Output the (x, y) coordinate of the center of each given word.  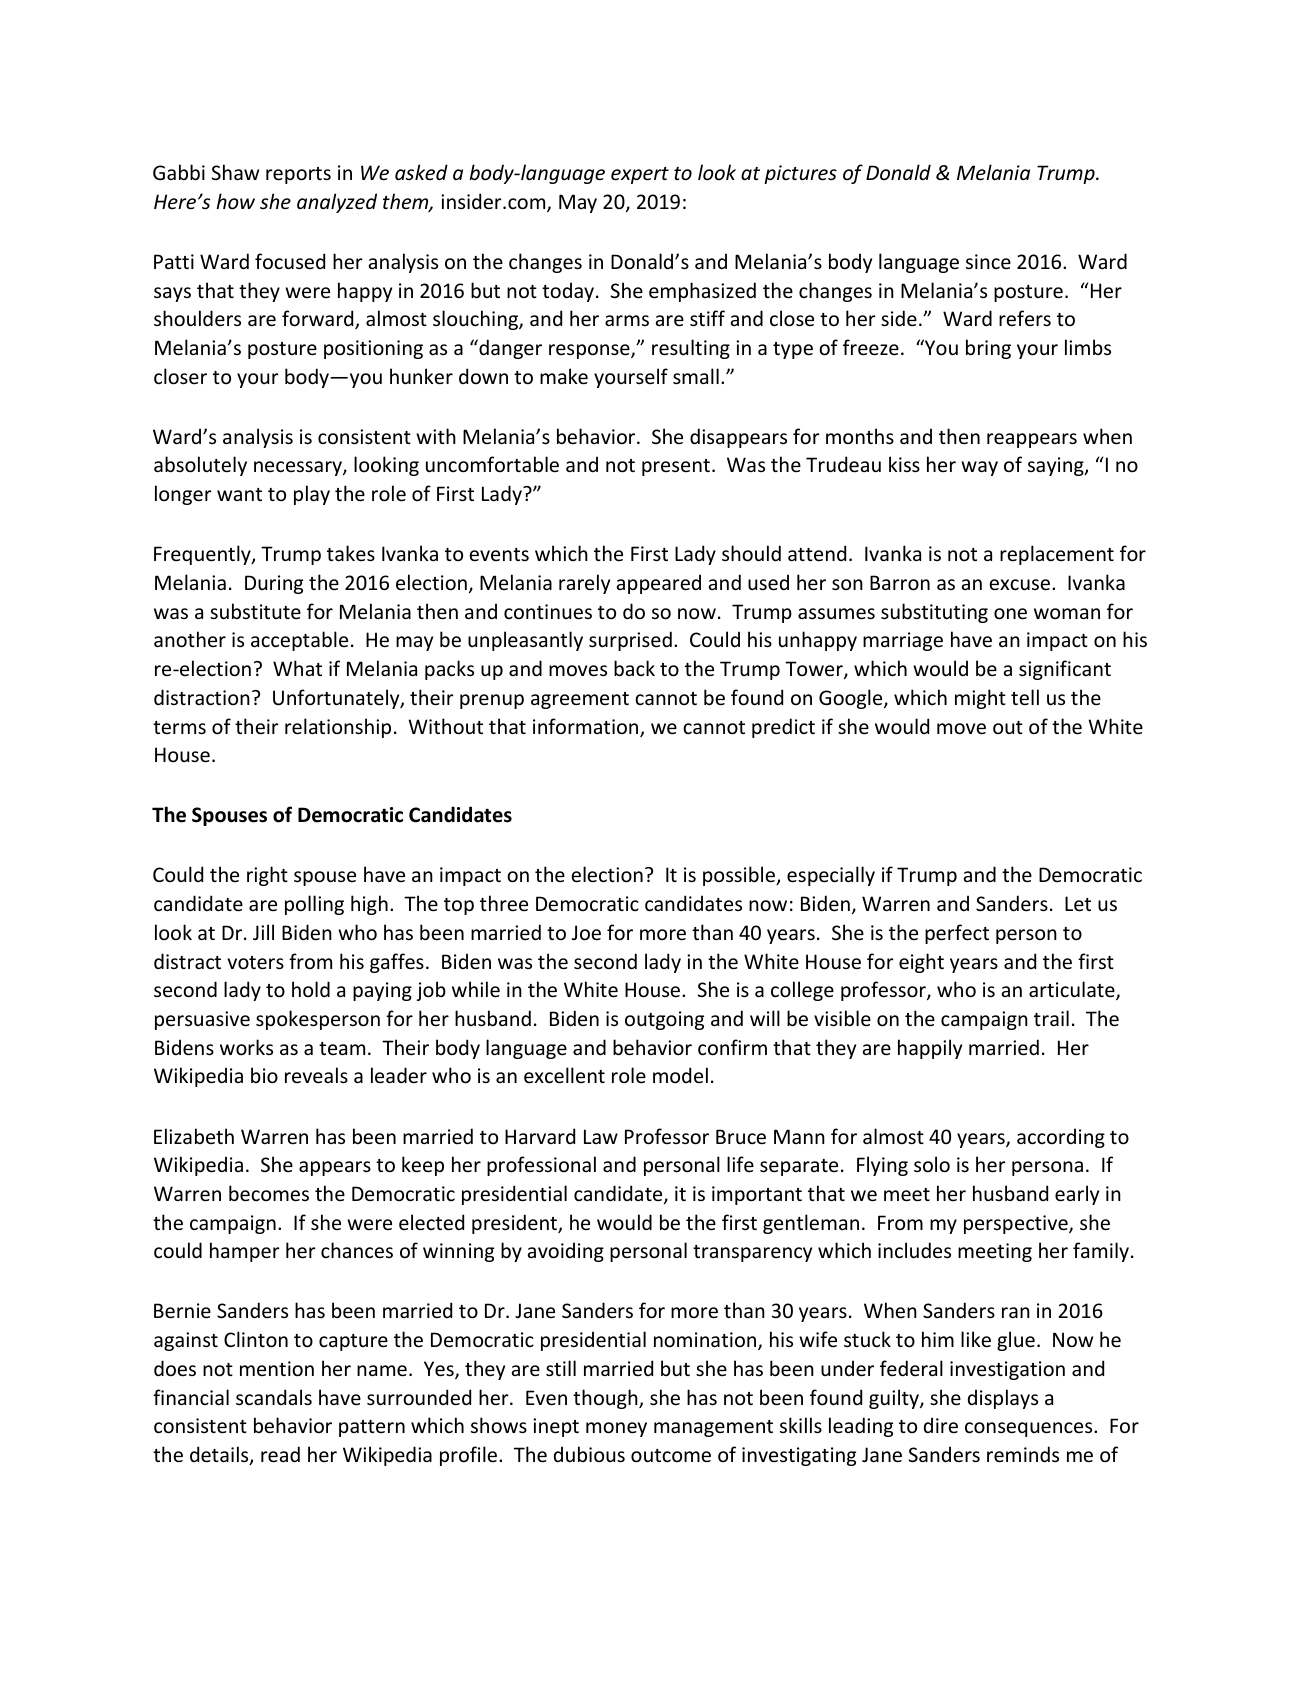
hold (311, 989)
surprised (630, 641)
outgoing (664, 1020)
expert (640, 175)
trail (1051, 1018)
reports (298, 175)
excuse (1021, 585)
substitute (255, 611)
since (988, 262)
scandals (274, 1397)
